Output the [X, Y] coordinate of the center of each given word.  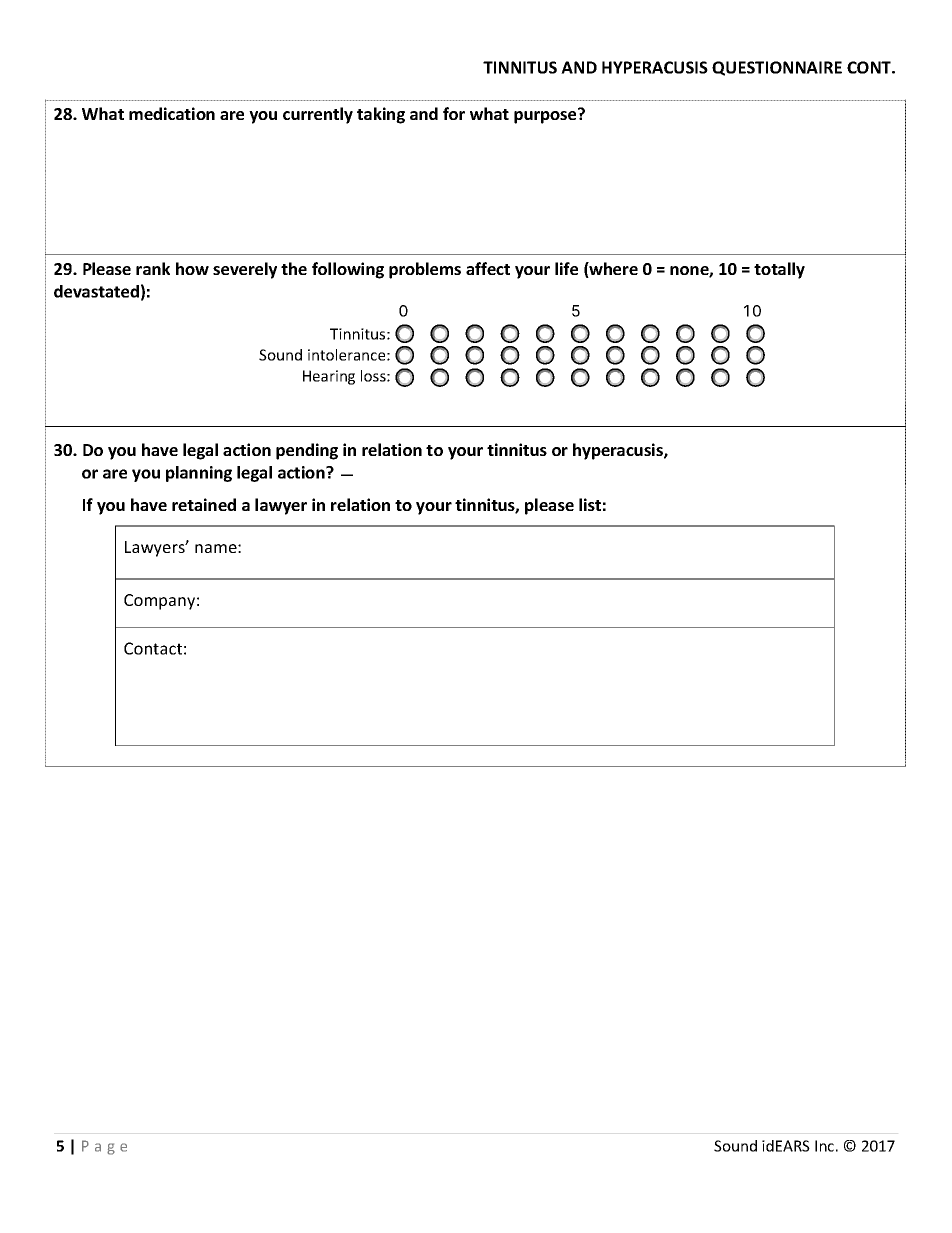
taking [381, 115]
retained [204, 504]
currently [318, 115]
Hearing [329, 377]
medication [172, 113]
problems [425, 270]
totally [779, 270]
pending [307, 451]
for [454, 113]
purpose [546, 116]
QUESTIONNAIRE [777, 68]
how [192, 268]
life [566, 268]
